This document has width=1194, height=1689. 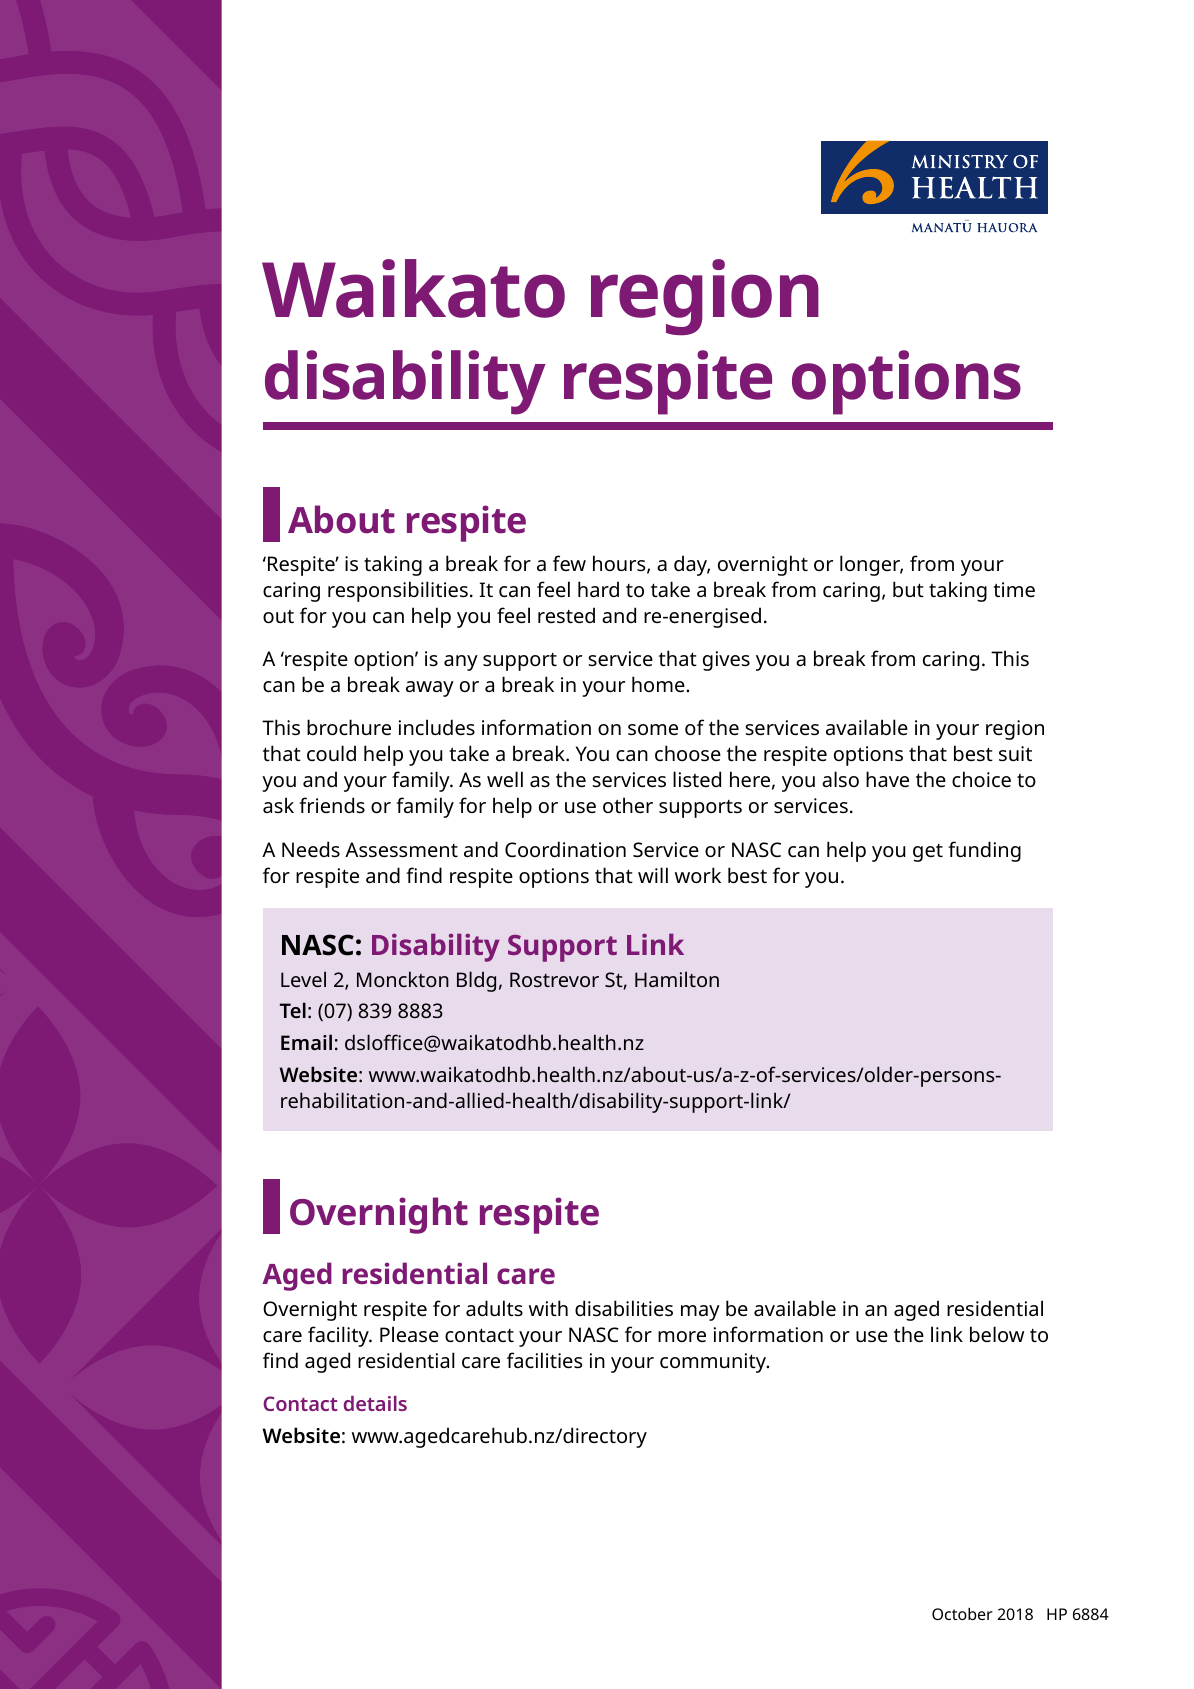 I want to click on get, so click(x=928, y=853).
